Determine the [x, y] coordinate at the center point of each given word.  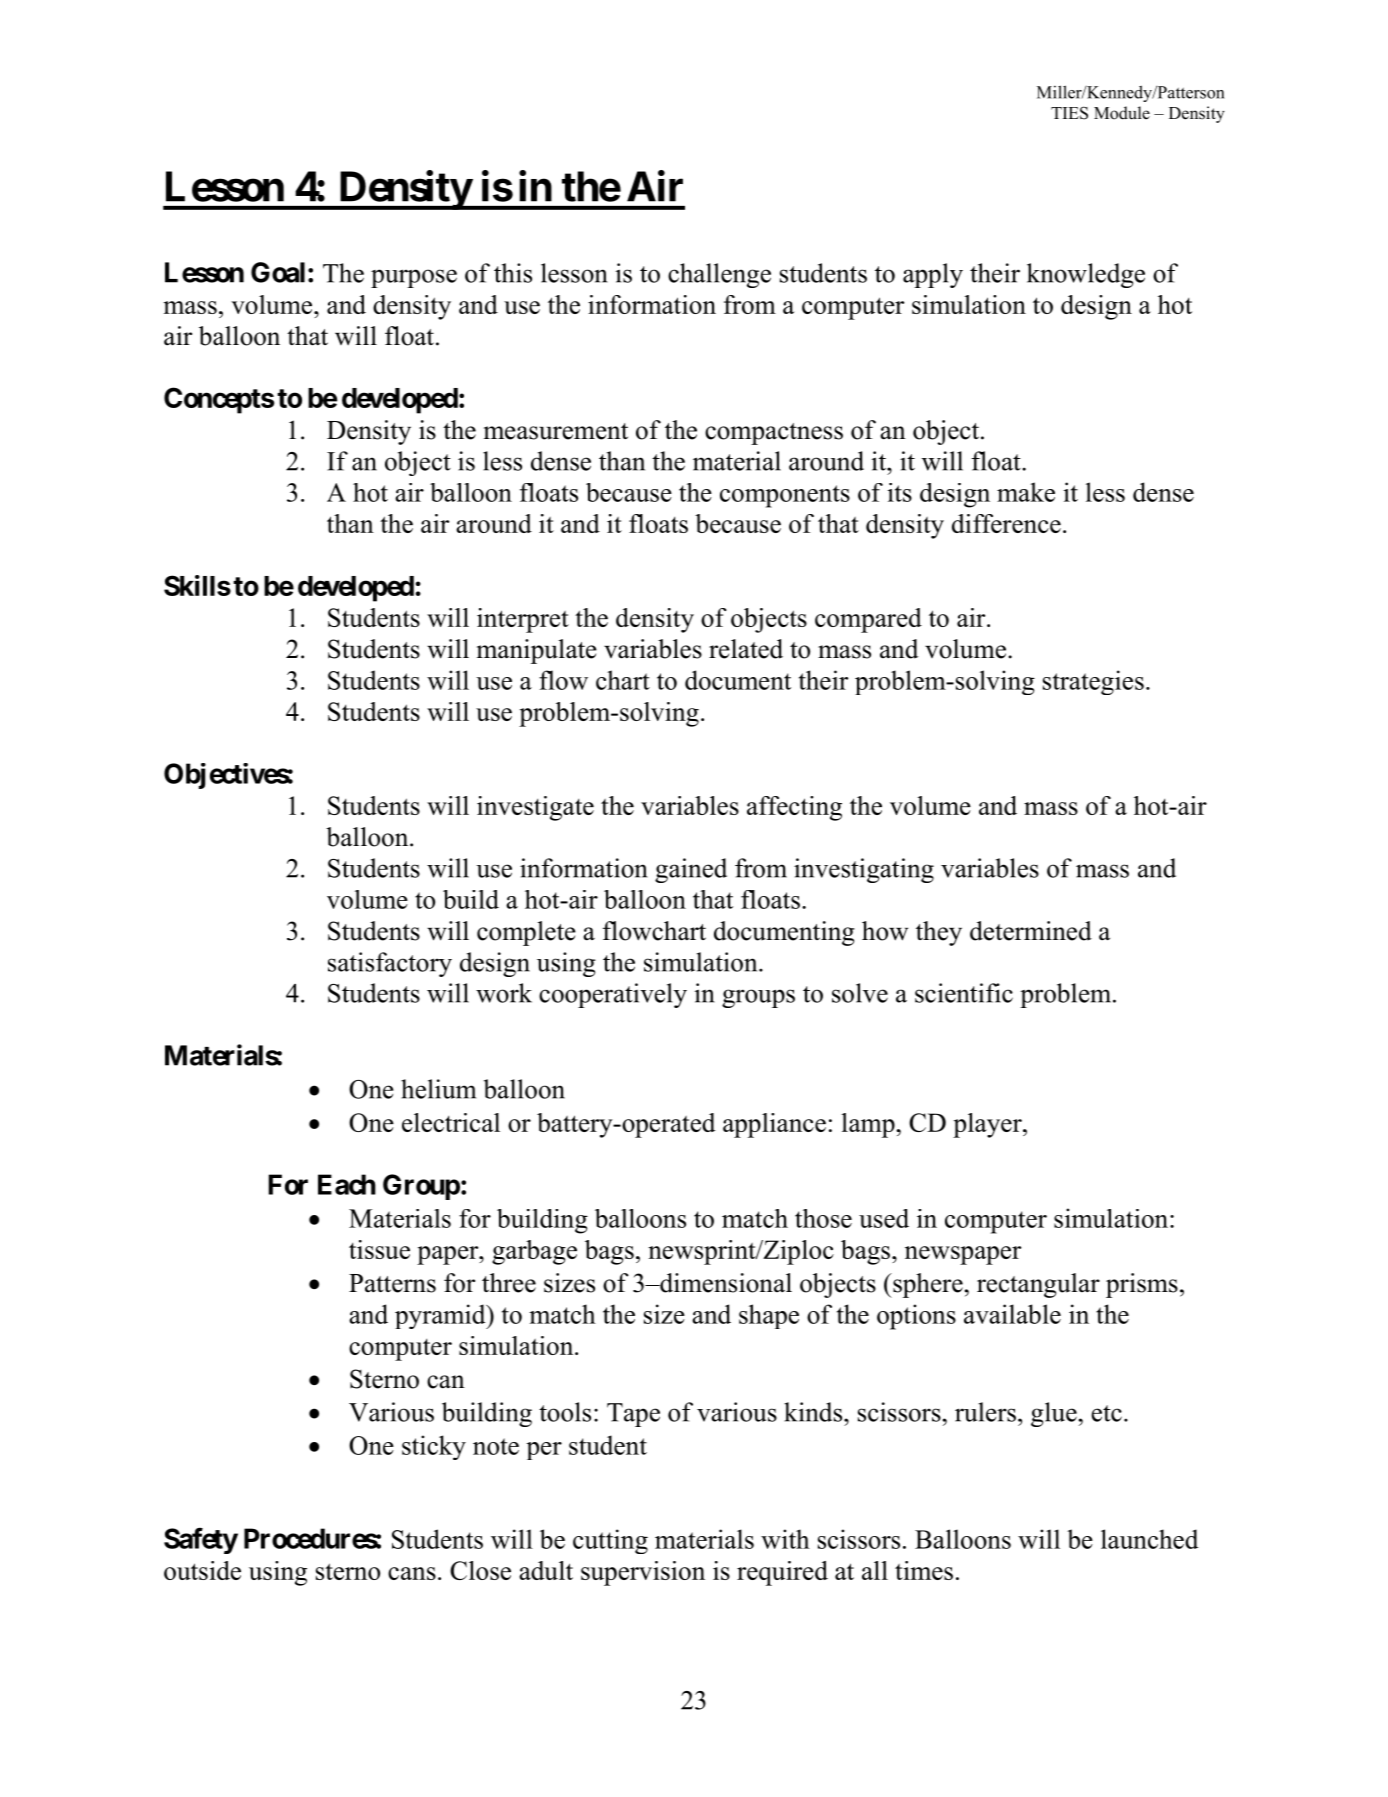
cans [412, 1573]
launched [1149, 1539]
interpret [523, 620]
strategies [1093, 682]
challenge [719, 275]
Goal [278, 272]
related [746, 649]
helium [438, 1089]
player [988, 1125]
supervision [643, 1573]
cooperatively [613, 995]
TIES [1069, 113]
